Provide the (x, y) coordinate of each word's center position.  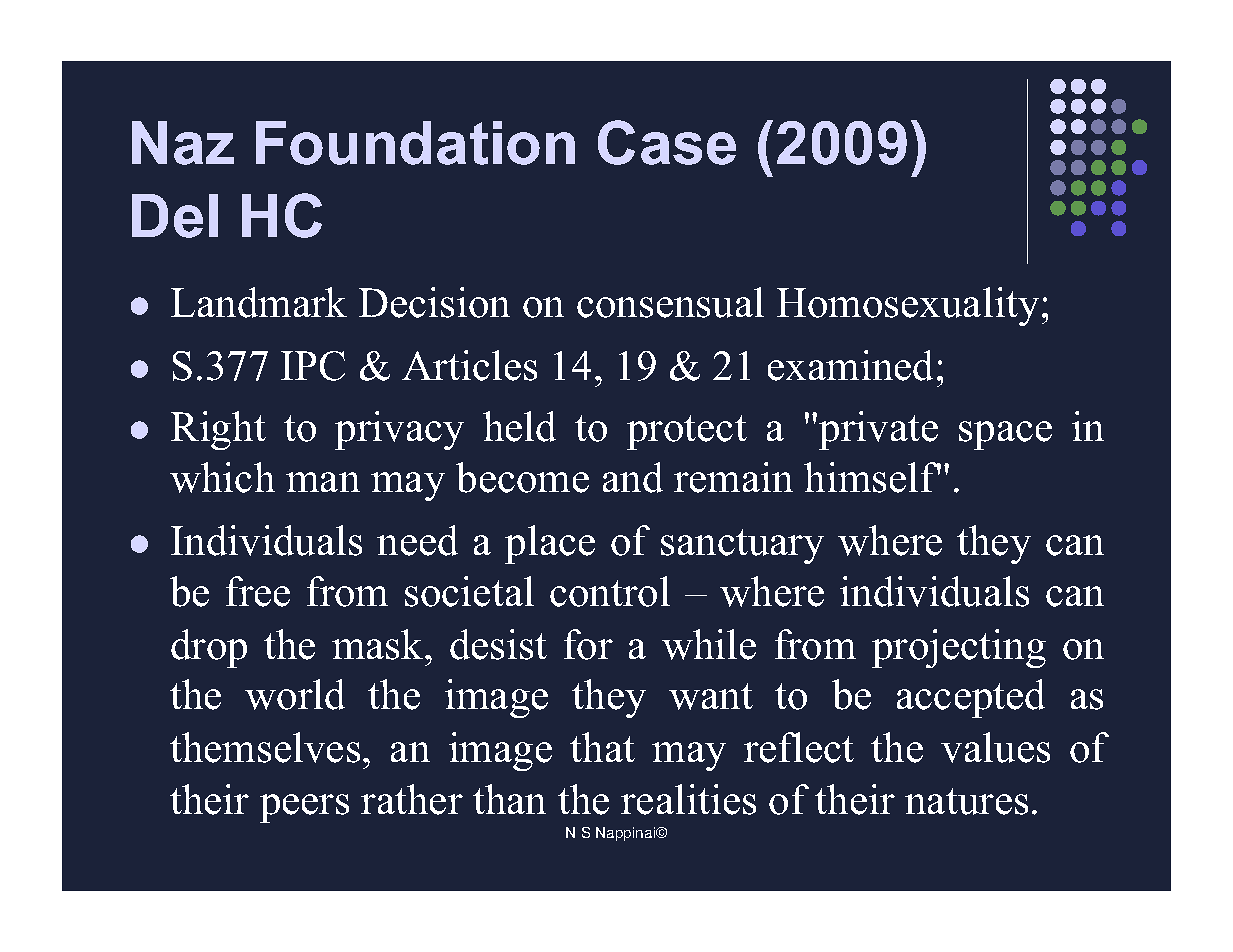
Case (667, 142)
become (522, 477)
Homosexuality (908, 306)
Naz (183, 143)
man (323, 482)
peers (304, 808)
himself (872, 477)
